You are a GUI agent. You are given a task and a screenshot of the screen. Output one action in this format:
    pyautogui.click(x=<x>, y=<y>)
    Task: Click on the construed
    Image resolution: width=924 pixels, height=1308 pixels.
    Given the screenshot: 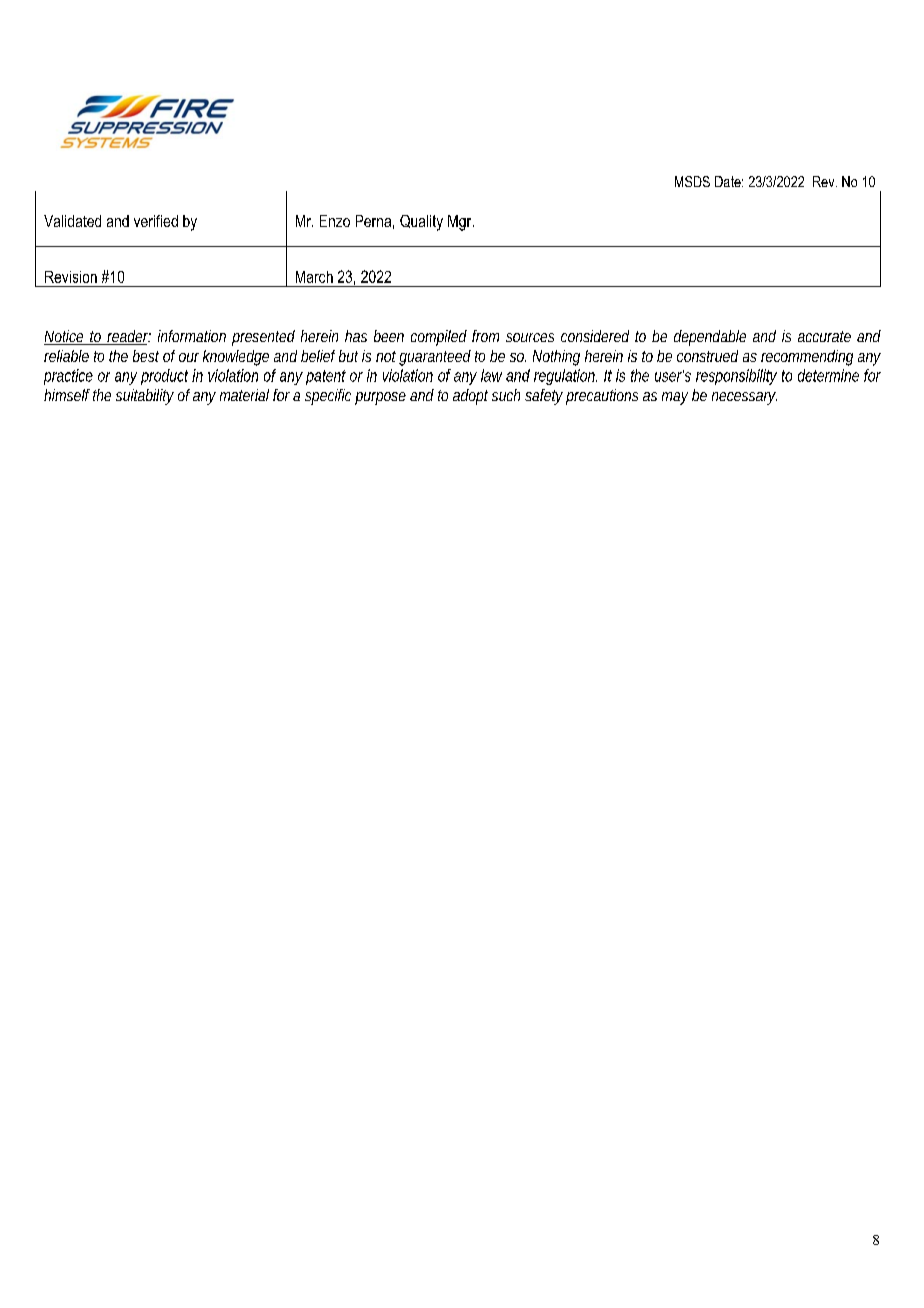 What is the action you would take?
    pyautogui.click(x=707, y=356)
